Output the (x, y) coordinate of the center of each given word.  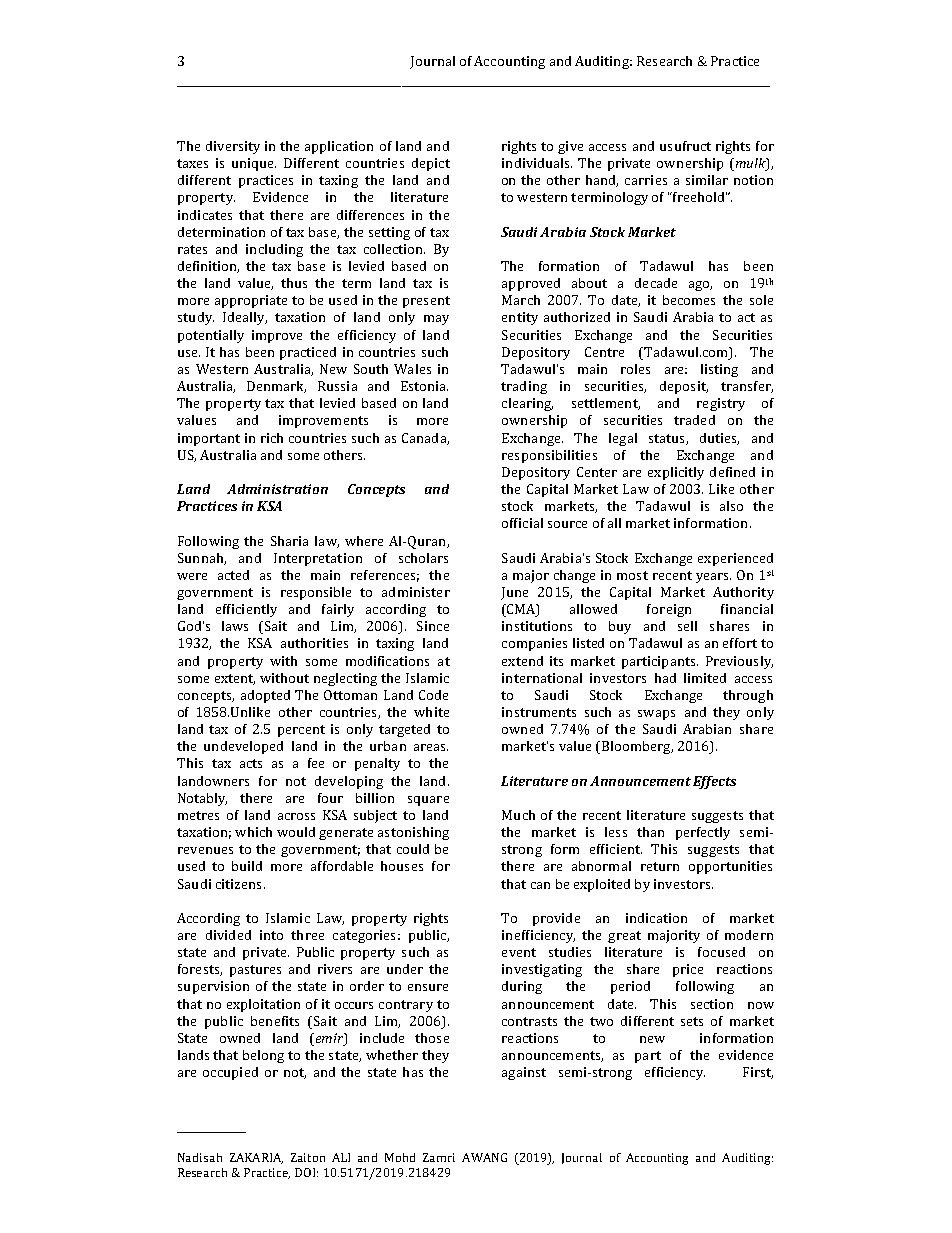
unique (254, 164)
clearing (527, 404)
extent (235, 679)
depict (431, 164)
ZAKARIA (256, 1158)
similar (707, 180)
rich (272, 438)
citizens (238, 884)
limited (705, 678)
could (413, 849)
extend (522, 661)
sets (692, 1021)
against (524, 1073)
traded (694, 420)
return (660, 866)
